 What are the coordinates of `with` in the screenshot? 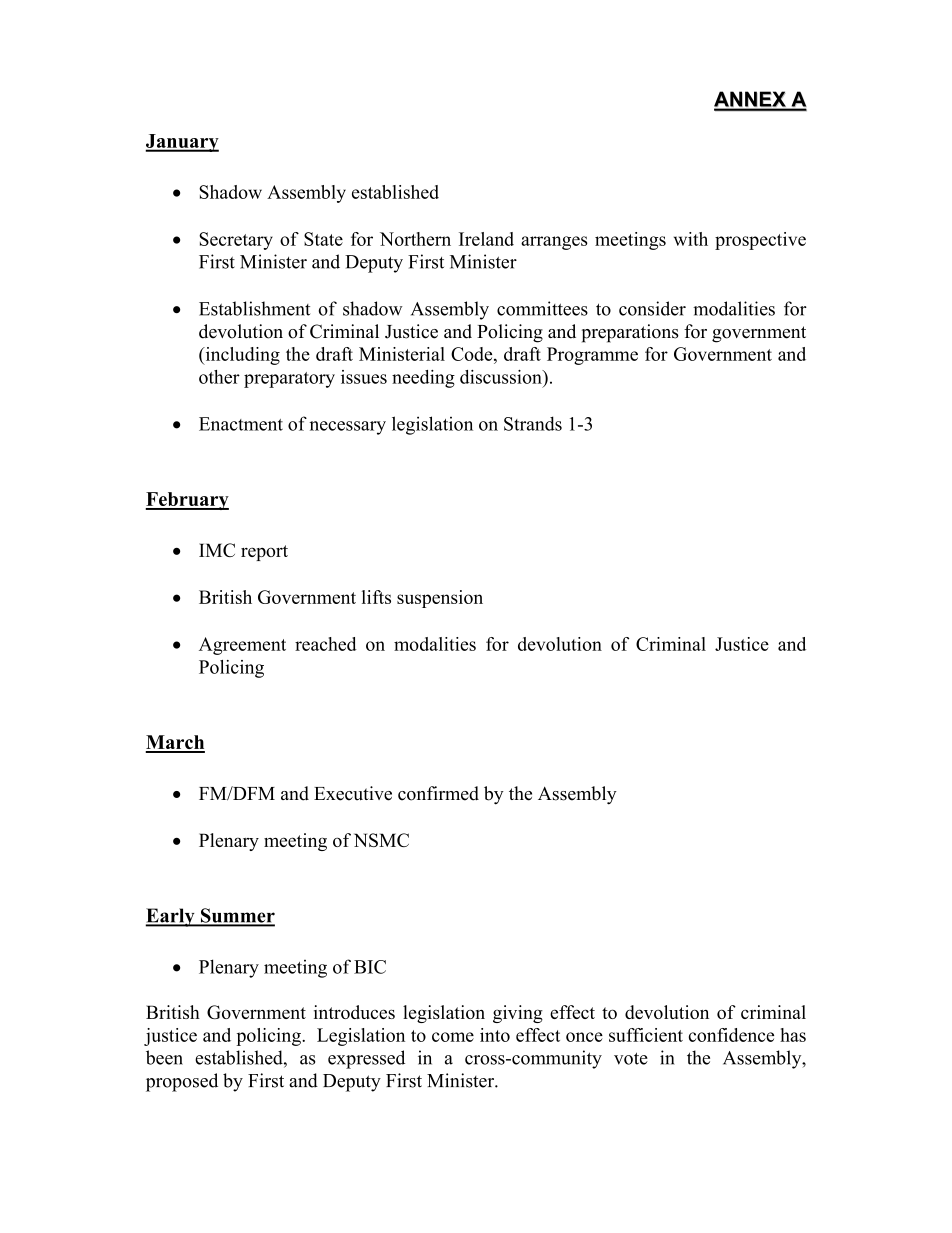 It's located at (691, 239).
